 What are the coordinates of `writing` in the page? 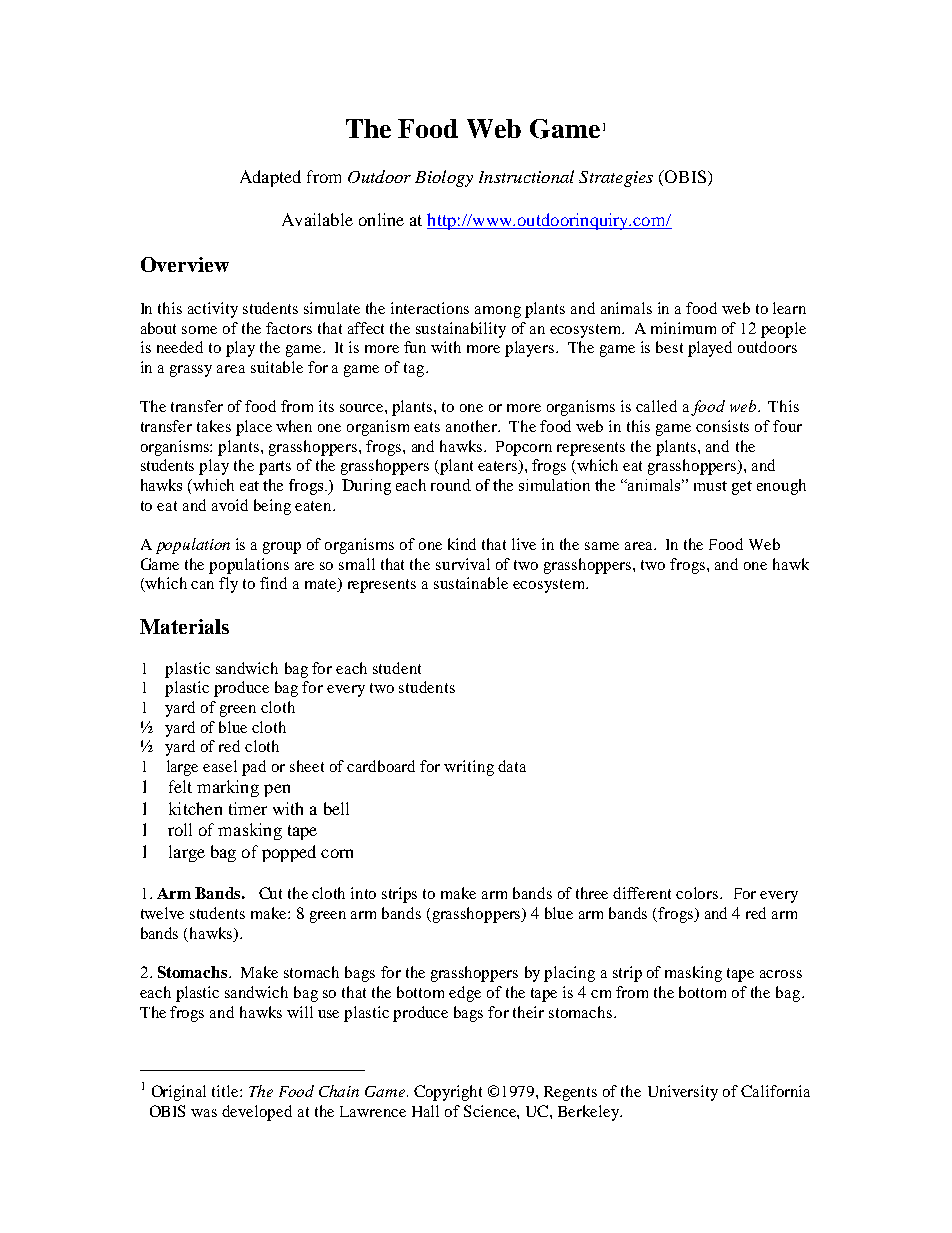 It's located at (469, 768).
